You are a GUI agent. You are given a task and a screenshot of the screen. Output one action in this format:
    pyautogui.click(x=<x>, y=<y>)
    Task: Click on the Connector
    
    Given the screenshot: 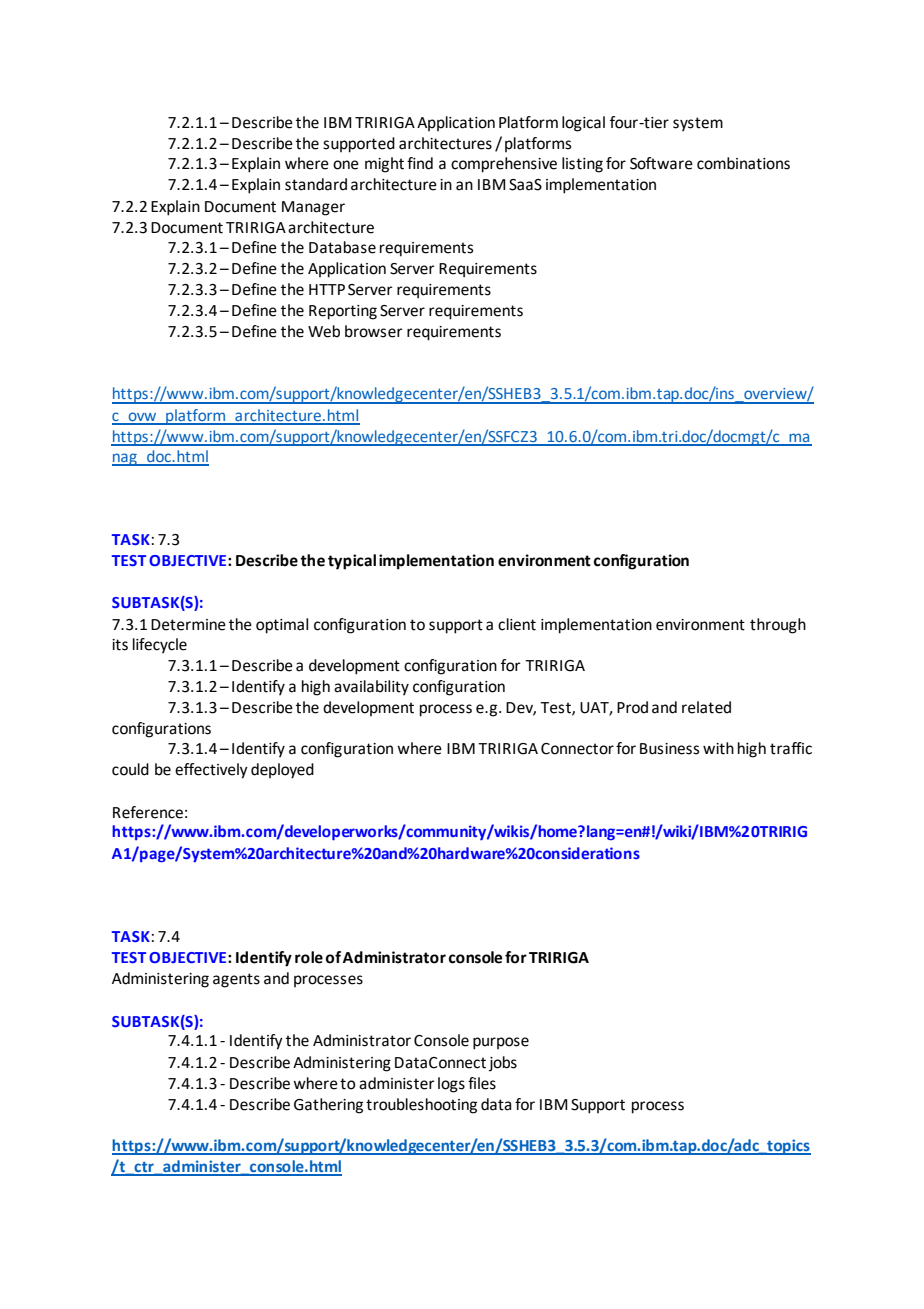 What is the action you would take?
    pyautogui.click(x=577, y=749)
